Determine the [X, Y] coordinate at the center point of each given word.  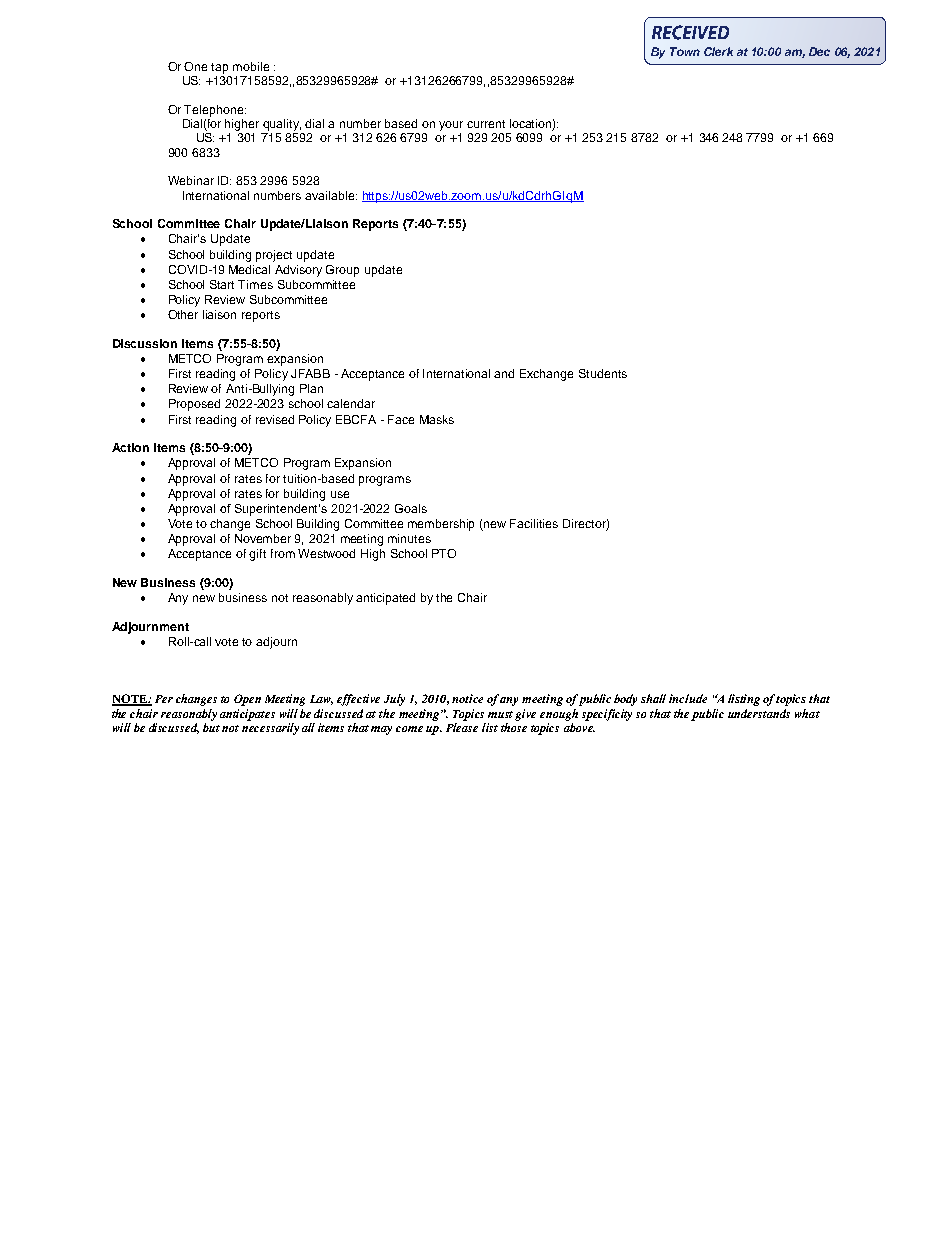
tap [219, 68]
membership [441, 525]
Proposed [194, 405]
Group [342, 271]
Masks [437, 419]
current [486, 124]
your [451, 126]
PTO [444, 553]
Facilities [534, 523]
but [211, 727]
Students [603, 373]
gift [257, 555]
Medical [249, 269]
